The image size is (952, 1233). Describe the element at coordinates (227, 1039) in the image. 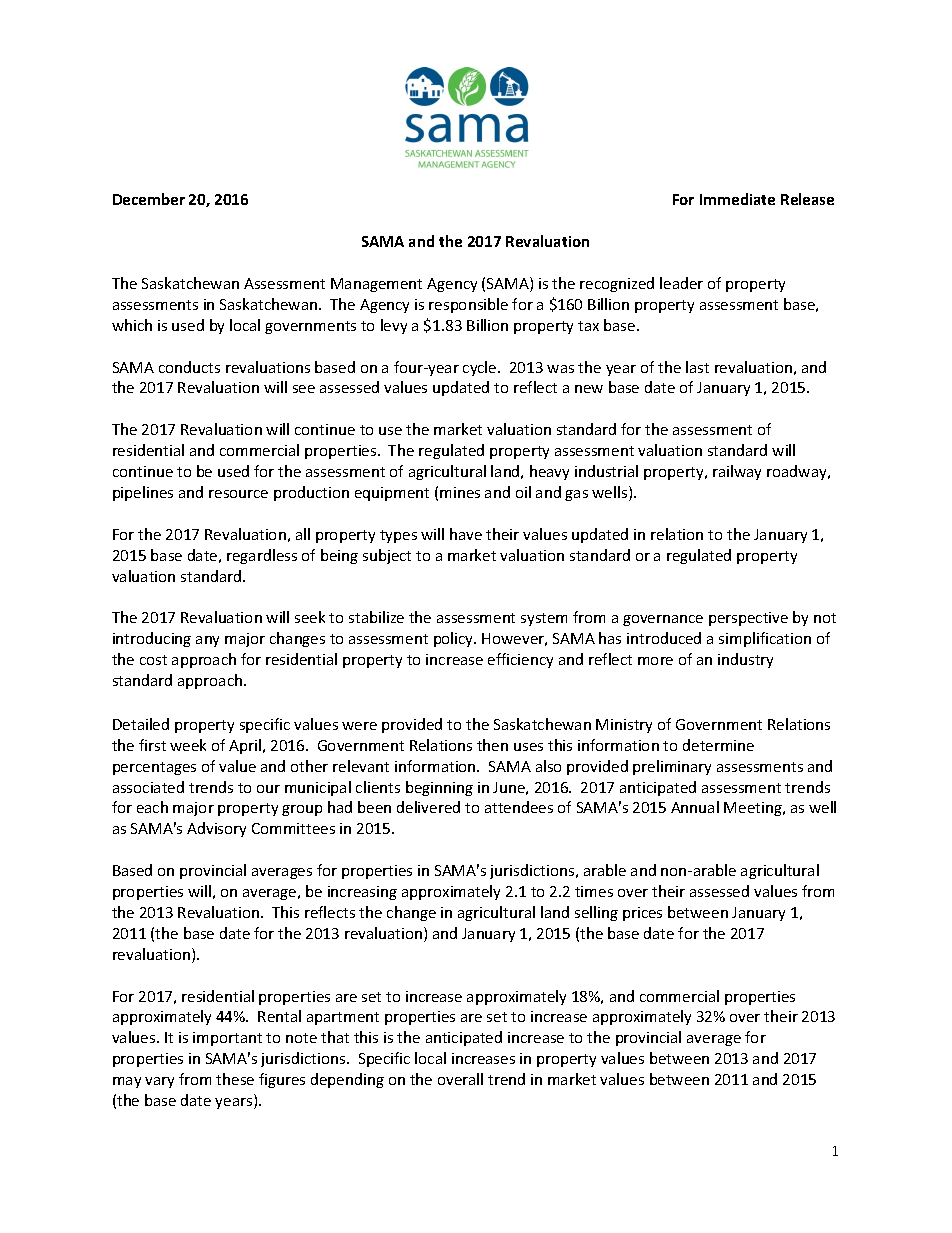

I see `important` at that location.
